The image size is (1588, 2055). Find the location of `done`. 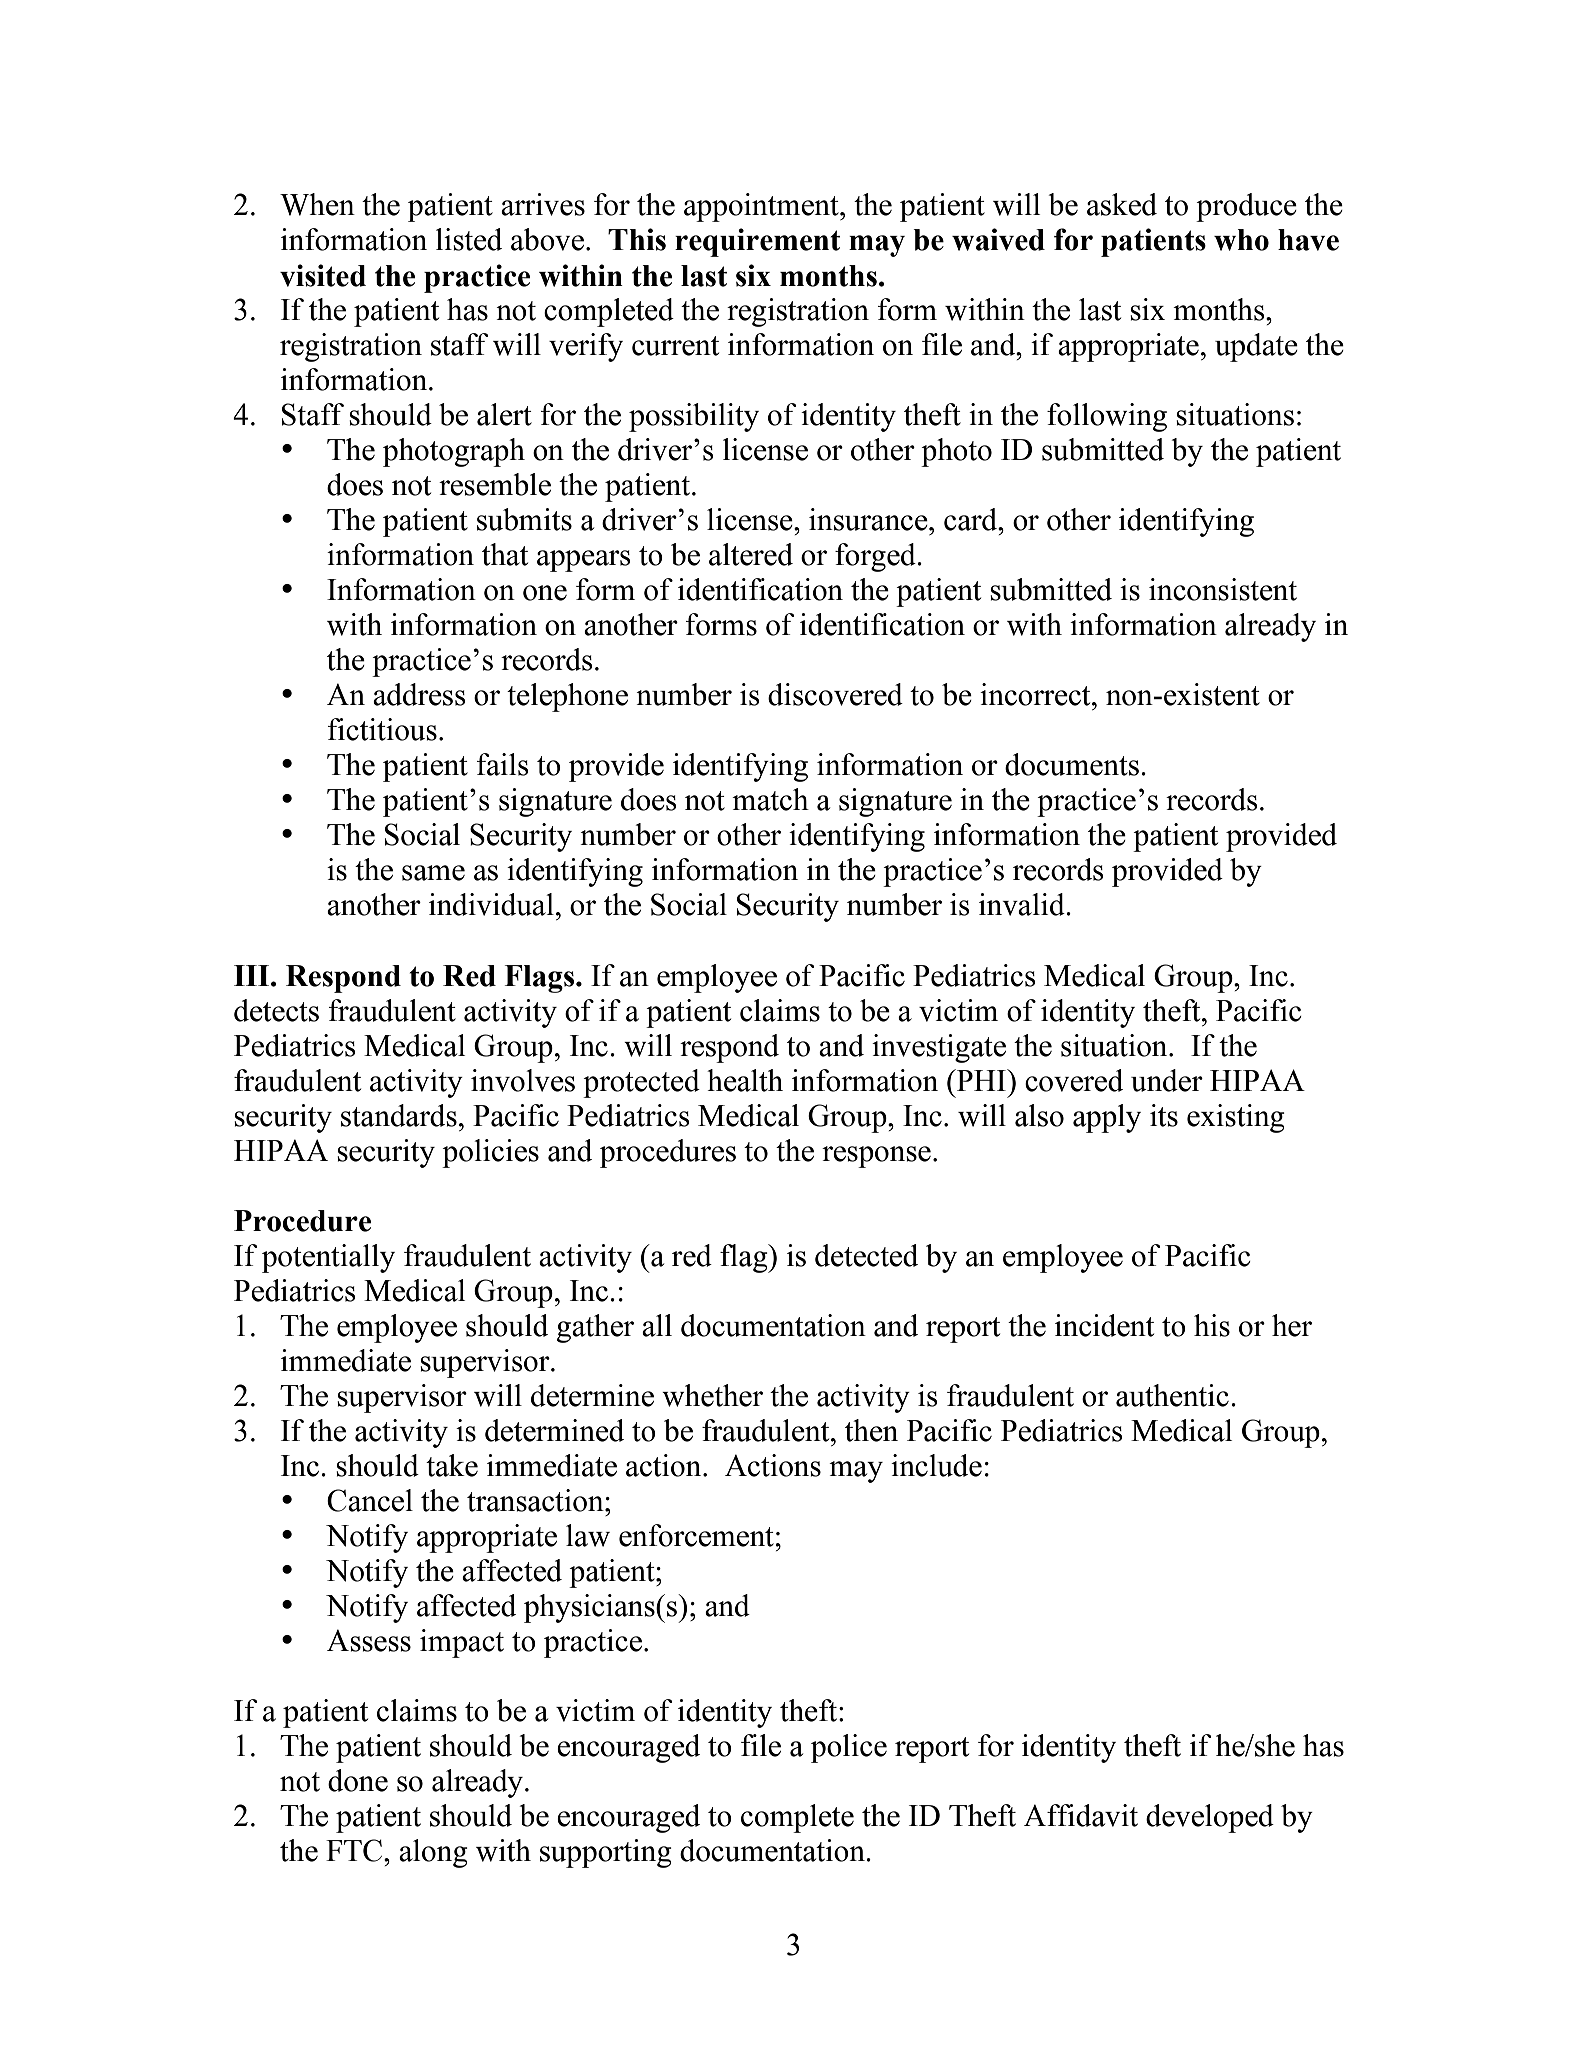

done is located at coordinates (358, 1780).
